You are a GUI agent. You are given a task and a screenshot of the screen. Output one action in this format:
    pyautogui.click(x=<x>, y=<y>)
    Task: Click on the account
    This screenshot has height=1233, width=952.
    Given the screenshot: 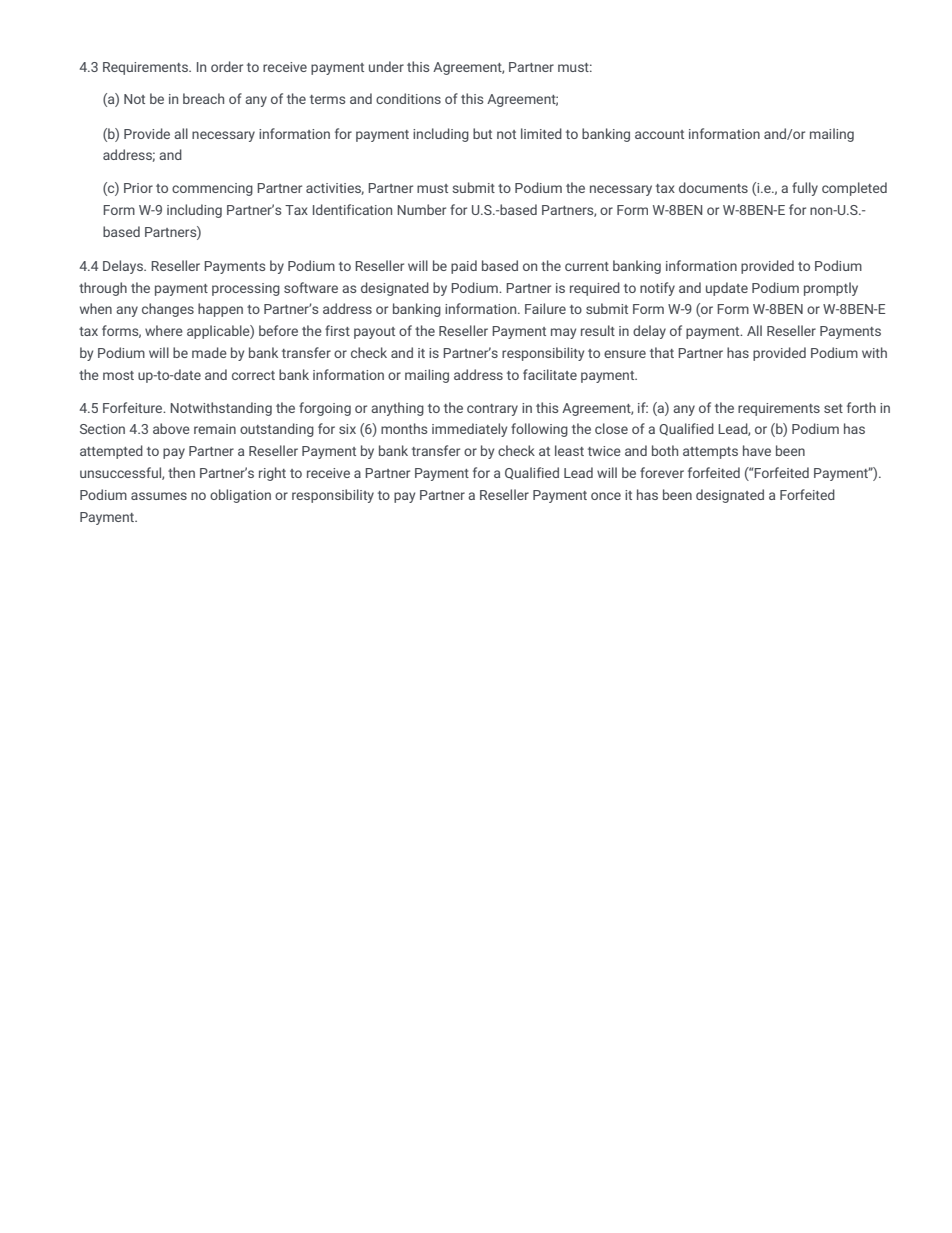 What is the action you would take?
    pyautogui.click(x=659, y=134)
